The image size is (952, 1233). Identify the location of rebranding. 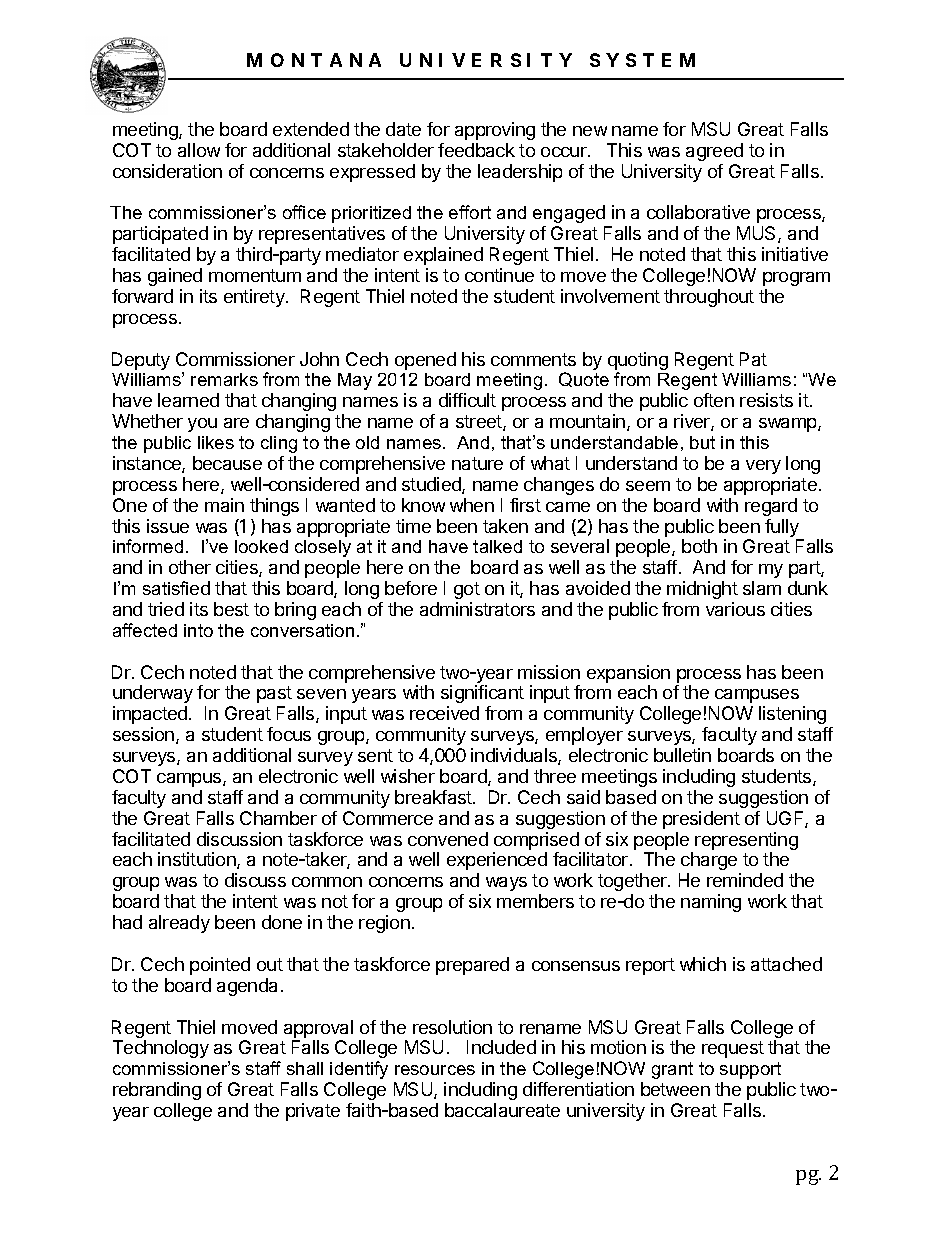
(157, 1091).
